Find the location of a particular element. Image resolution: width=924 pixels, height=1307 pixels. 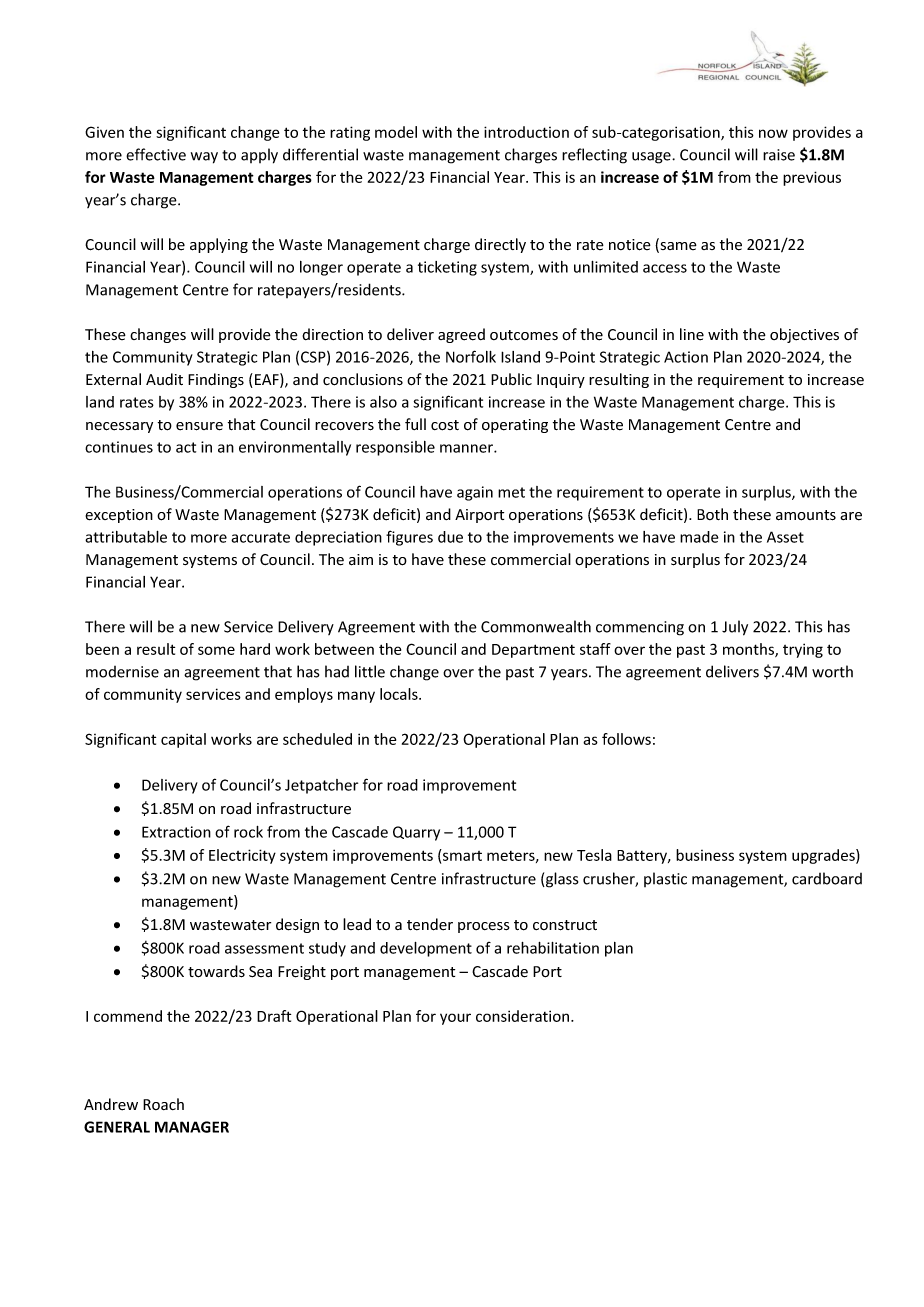

some is located at coordinates (216, 650).
